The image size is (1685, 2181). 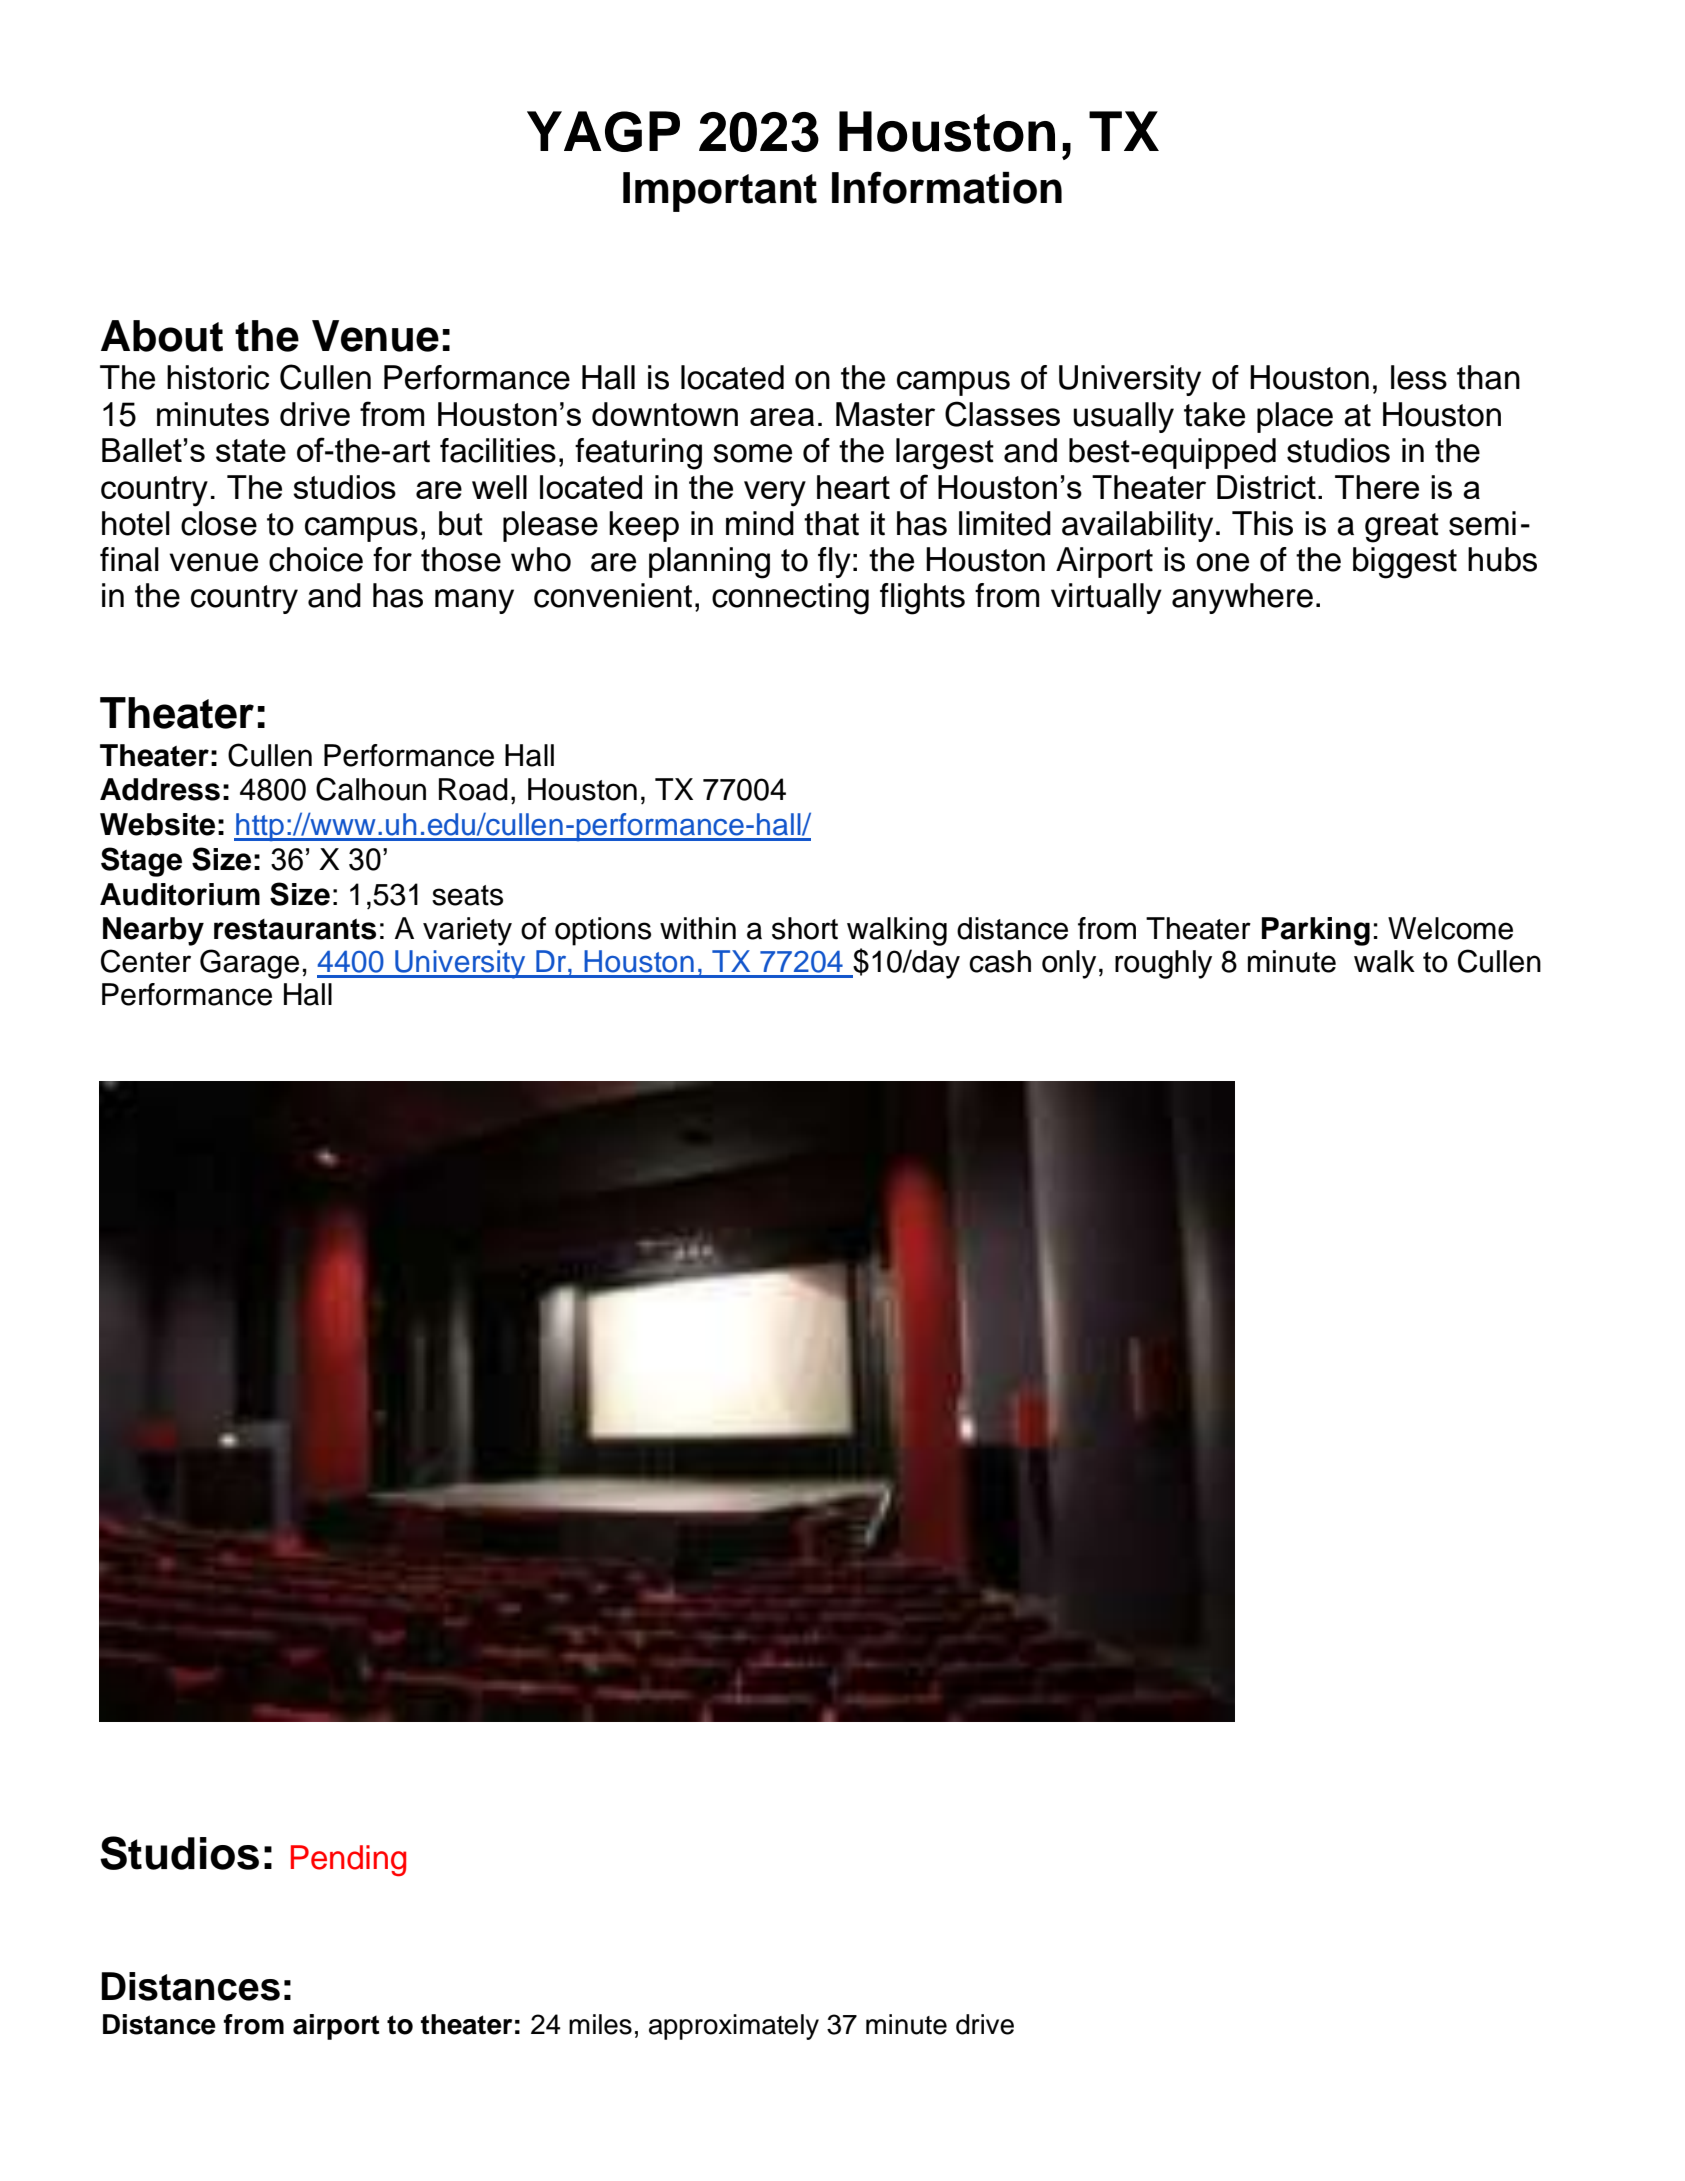 What do you see at coordinates (316, 559) in the page?
I see `choice` at bounding box center [316, 559].
